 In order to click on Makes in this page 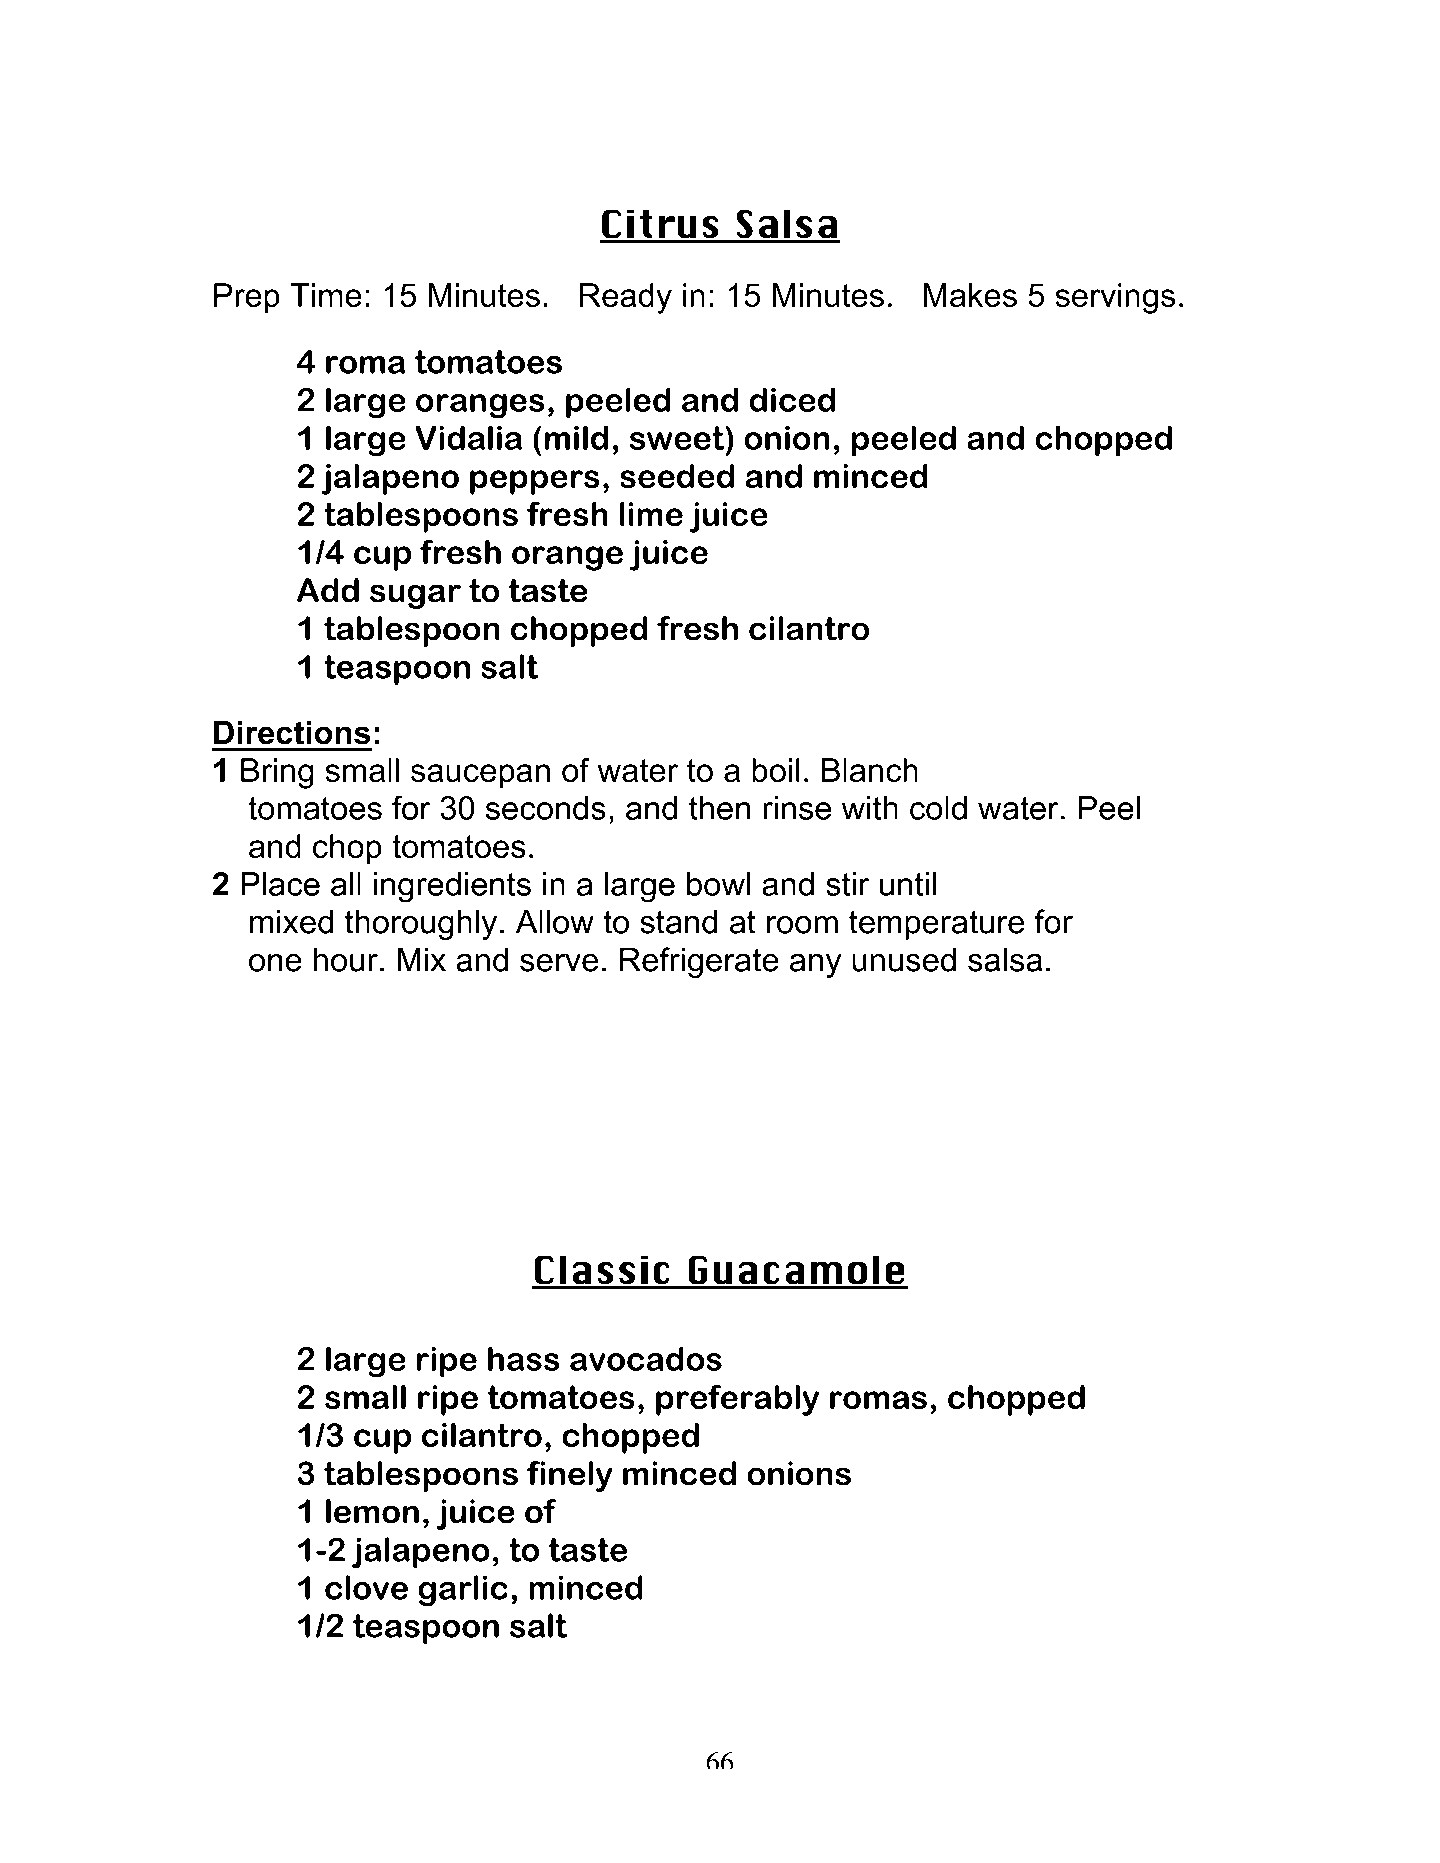, I will do `click(970, 295)`.
